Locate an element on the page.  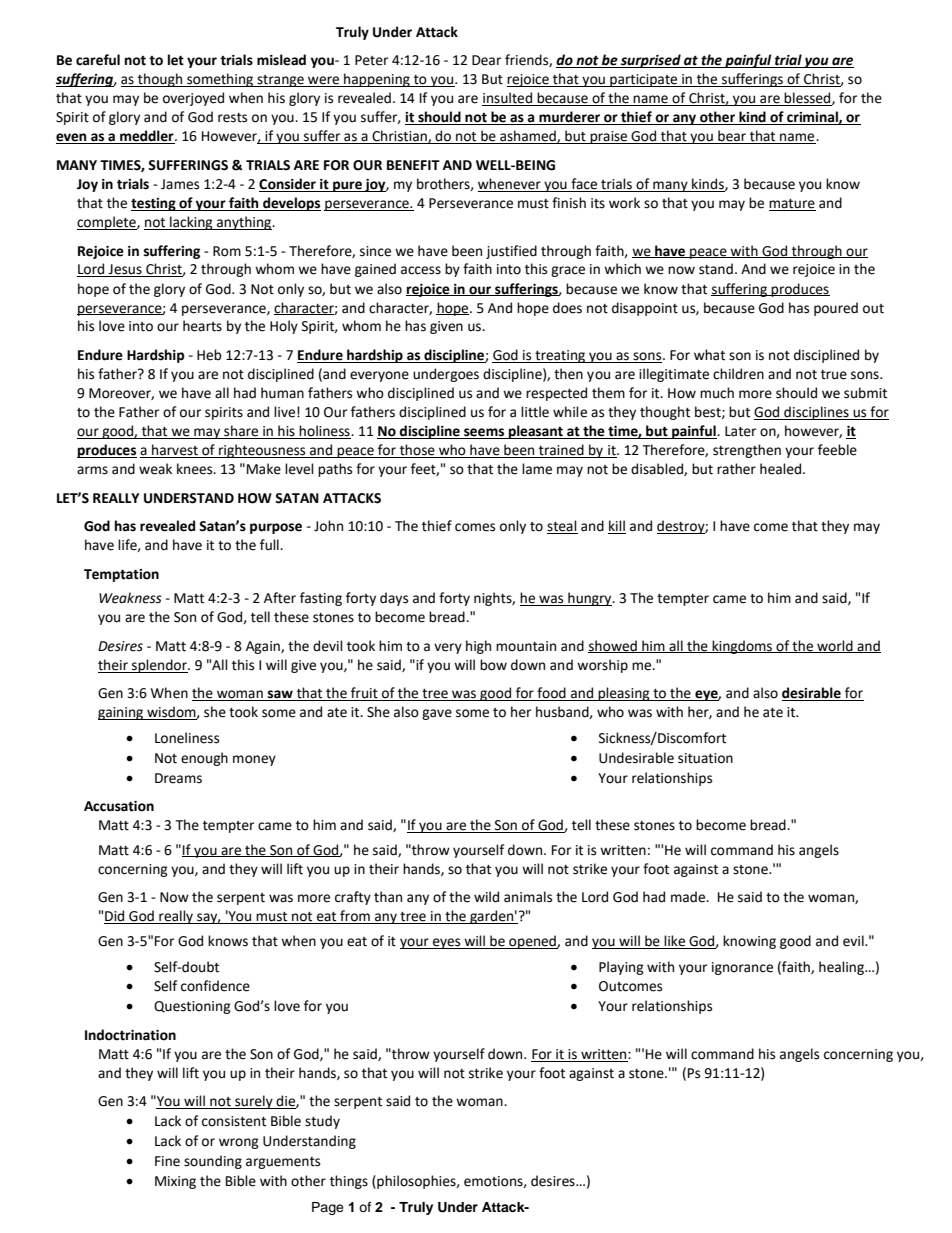
overjoyed is located at coordinates (193, 99).
